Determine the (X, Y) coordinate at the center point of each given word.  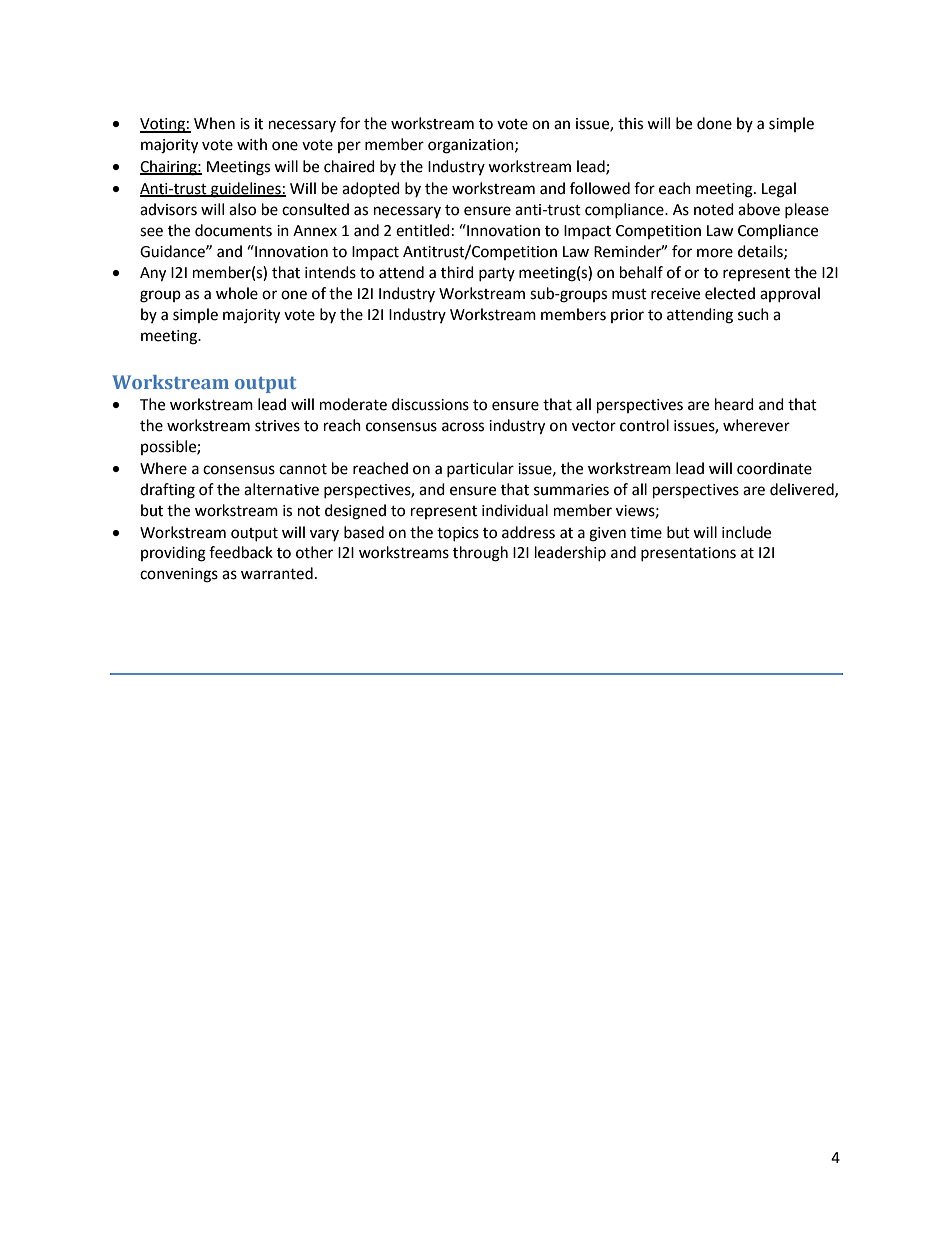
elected (730, 293)
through (480, 554)
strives (277, 426)
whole (237, 293)
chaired (349, 166)
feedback (241, 552)
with (252, 144)
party (497, 274)
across (463, 427)
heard (734, 404)
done (714, 123)
